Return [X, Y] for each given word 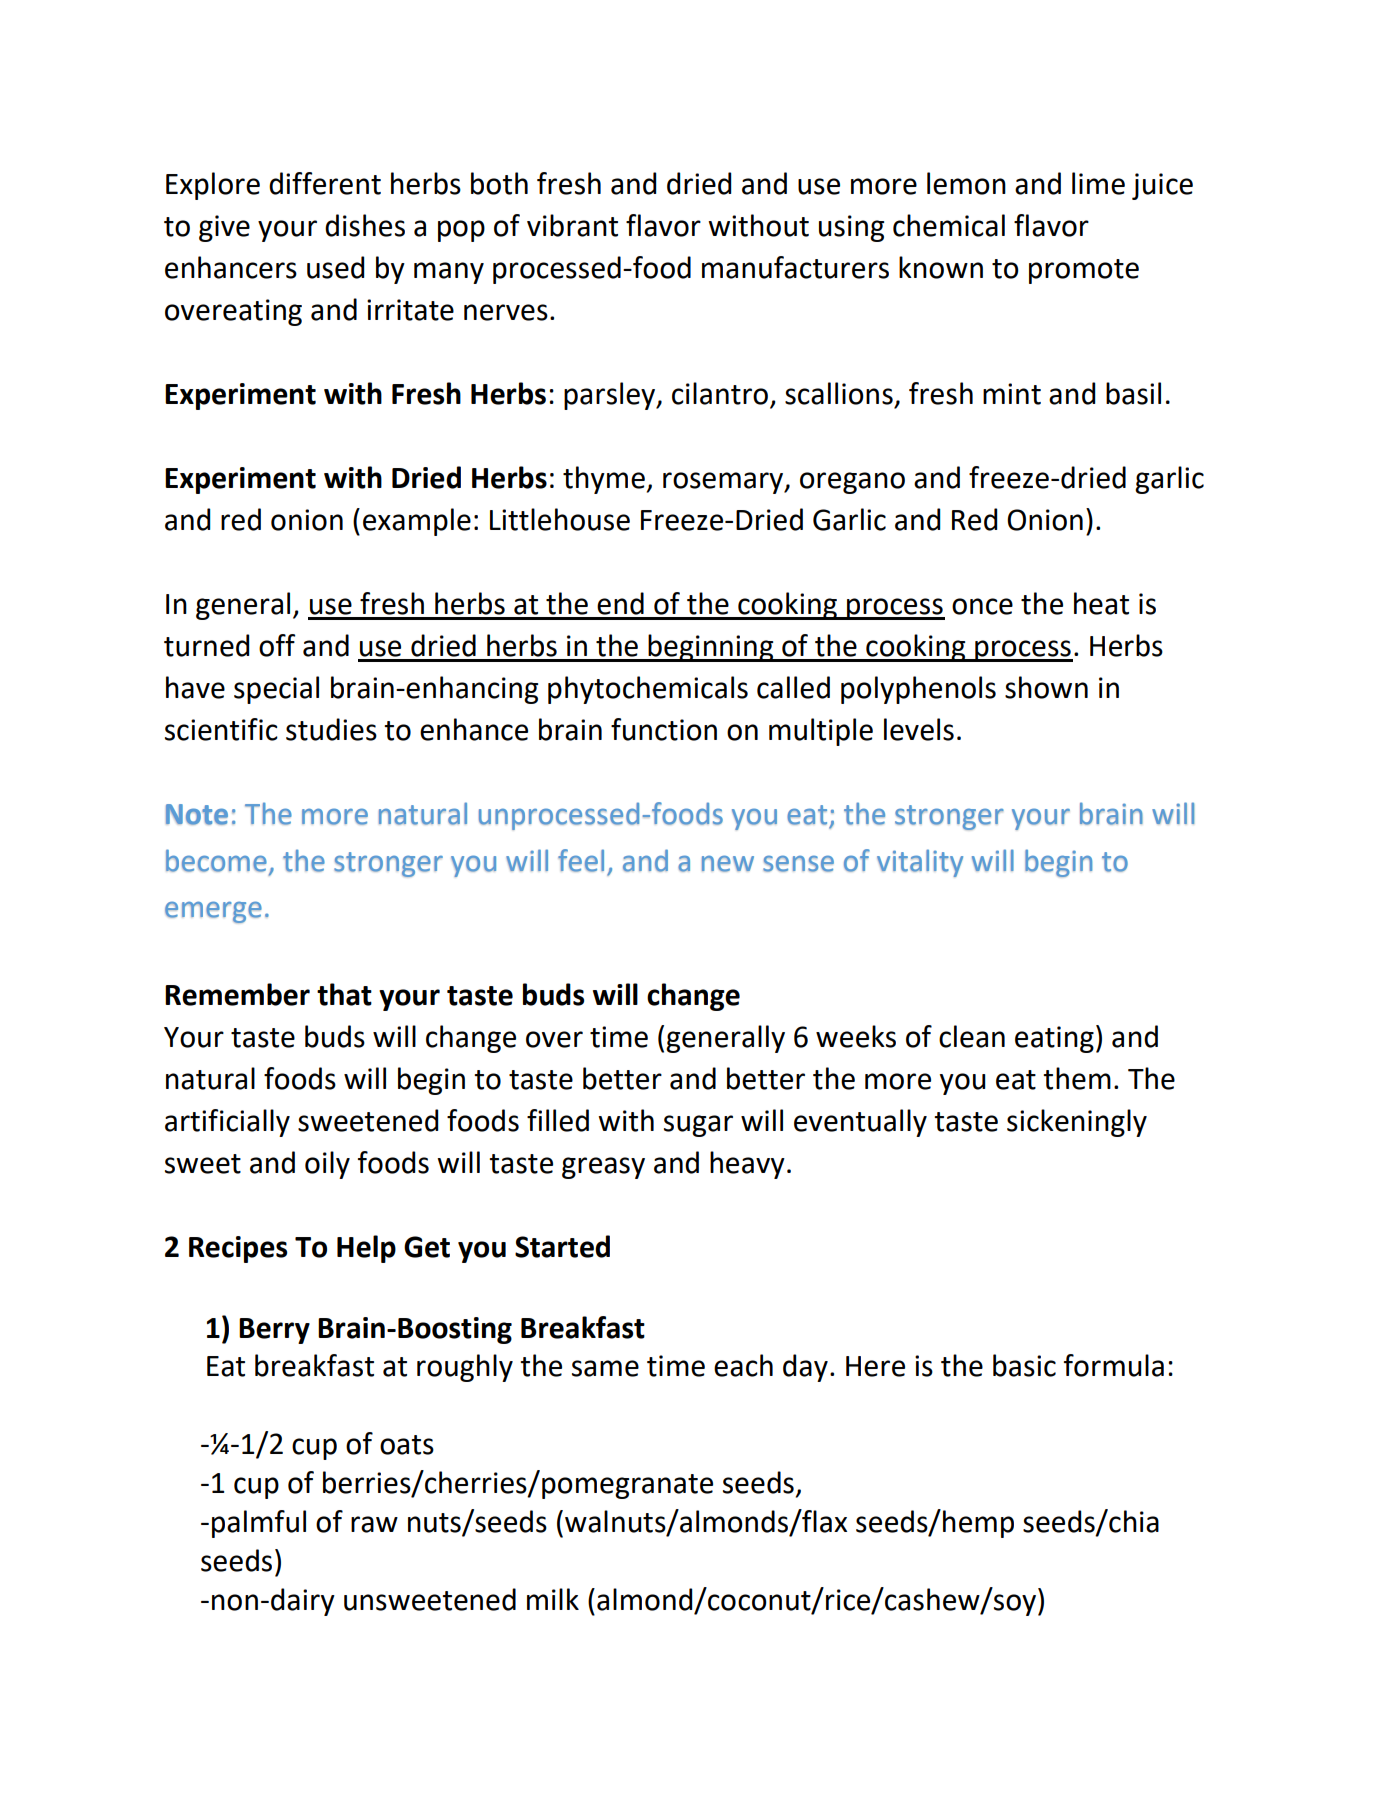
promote [1084, 271]
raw [374, 1524]
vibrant [572, 225]
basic [1024, 1365]
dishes [365, 225]
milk [553, 1599]
